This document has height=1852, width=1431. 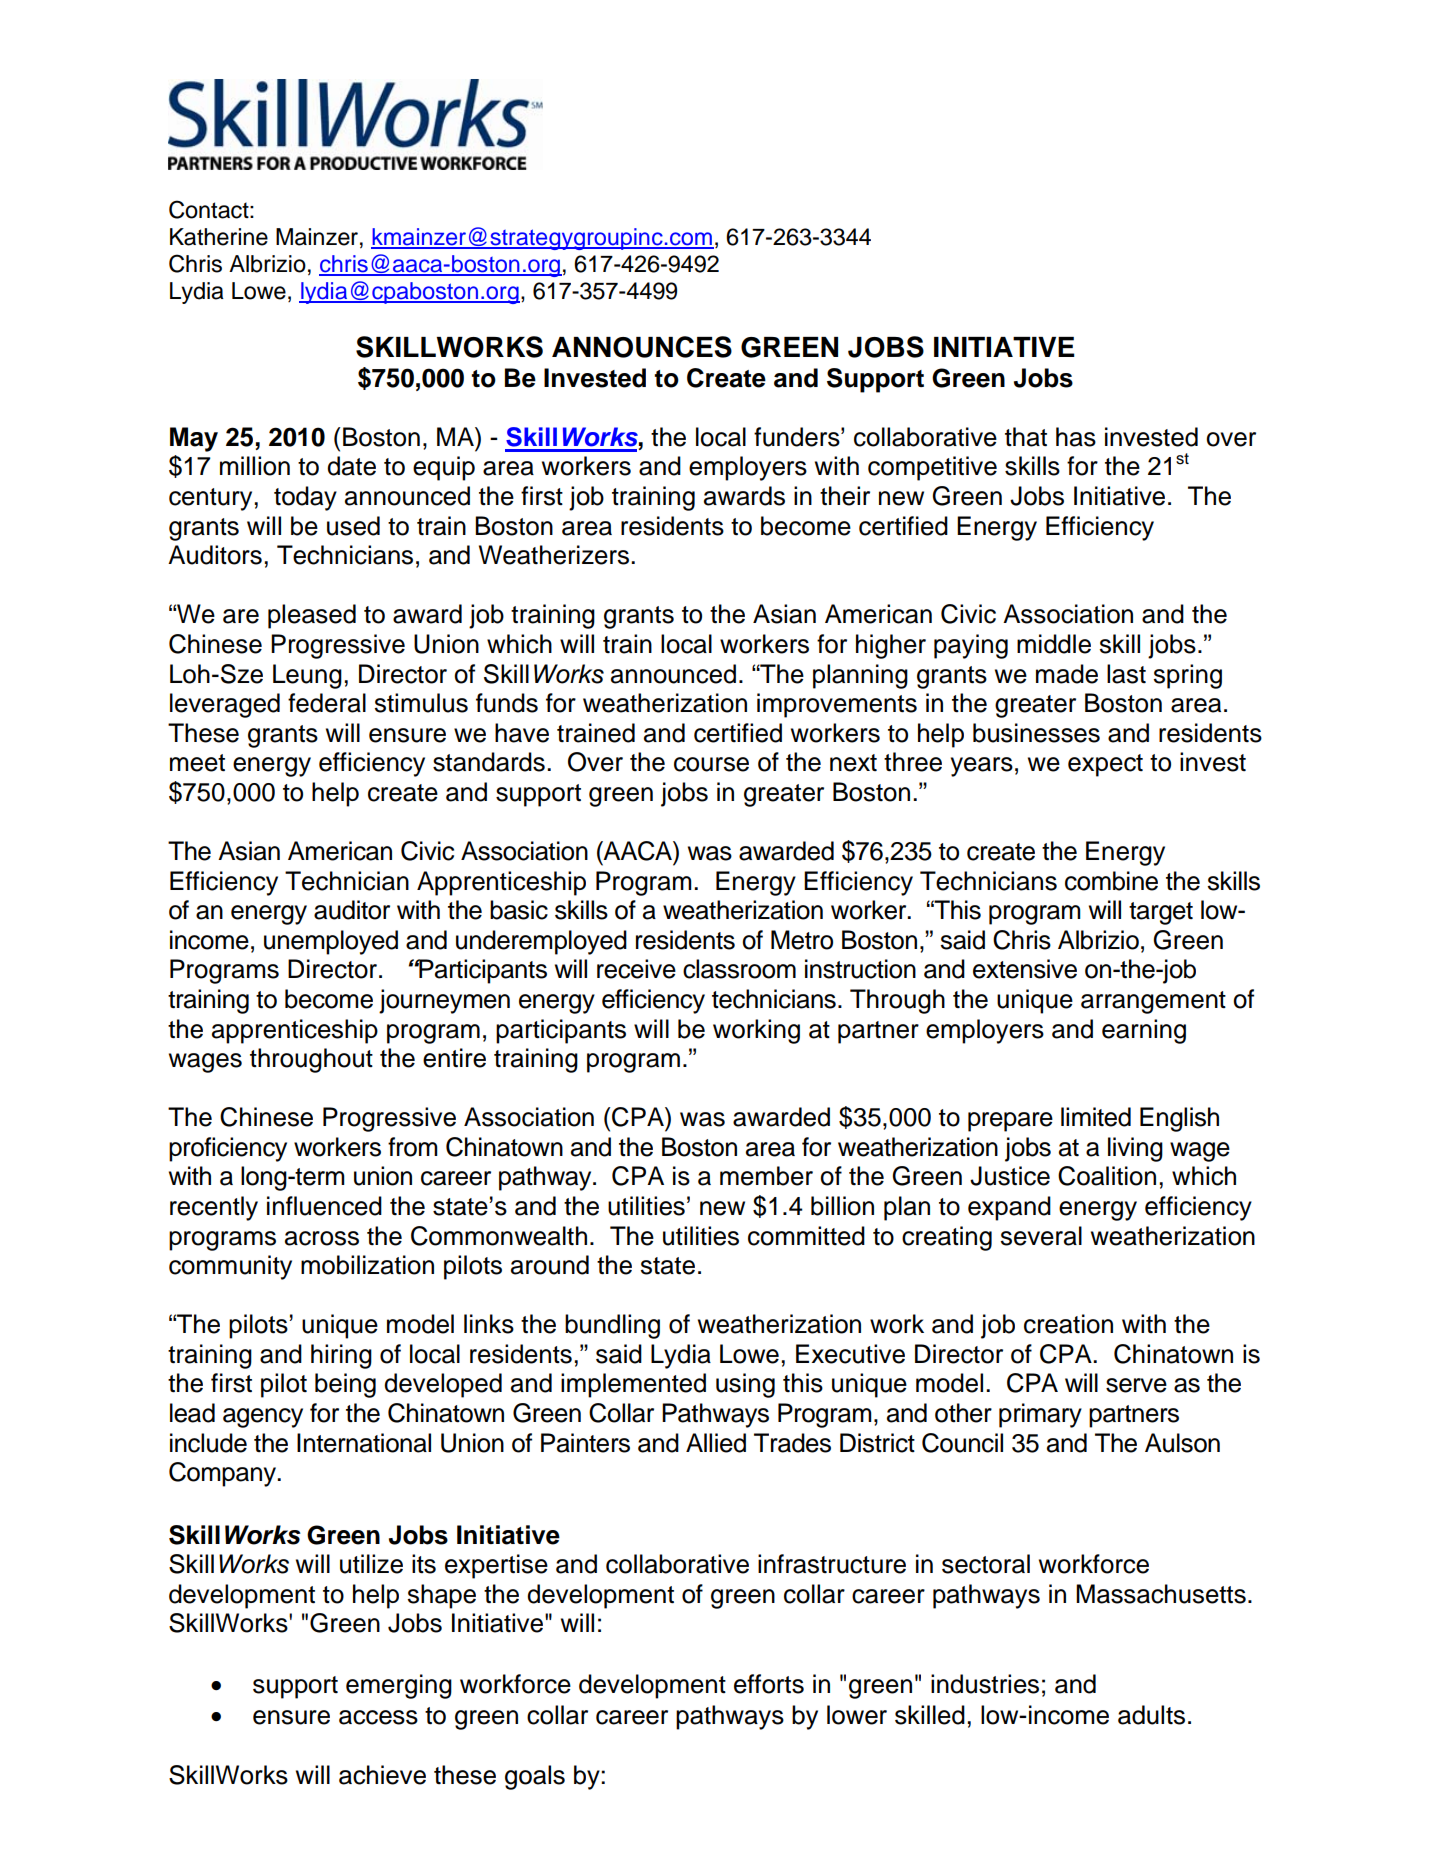 What do you see at coordinates (378, 1717) in the document?
I see `access` at bounding box center [378, 1717].
